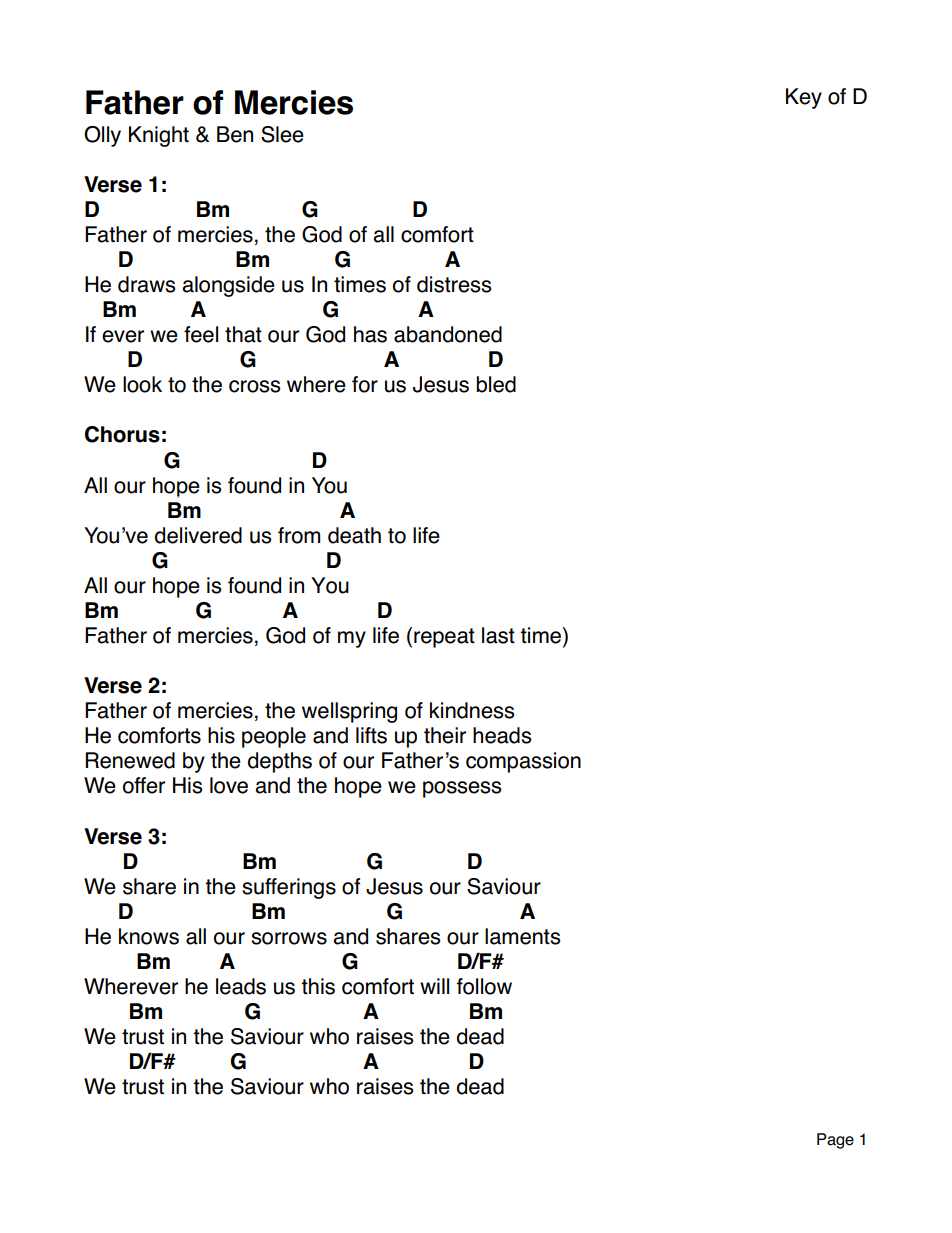  What do you see at coordinates (144, 384) in the page?
I see `ook` at bounding box center [144, 384].
